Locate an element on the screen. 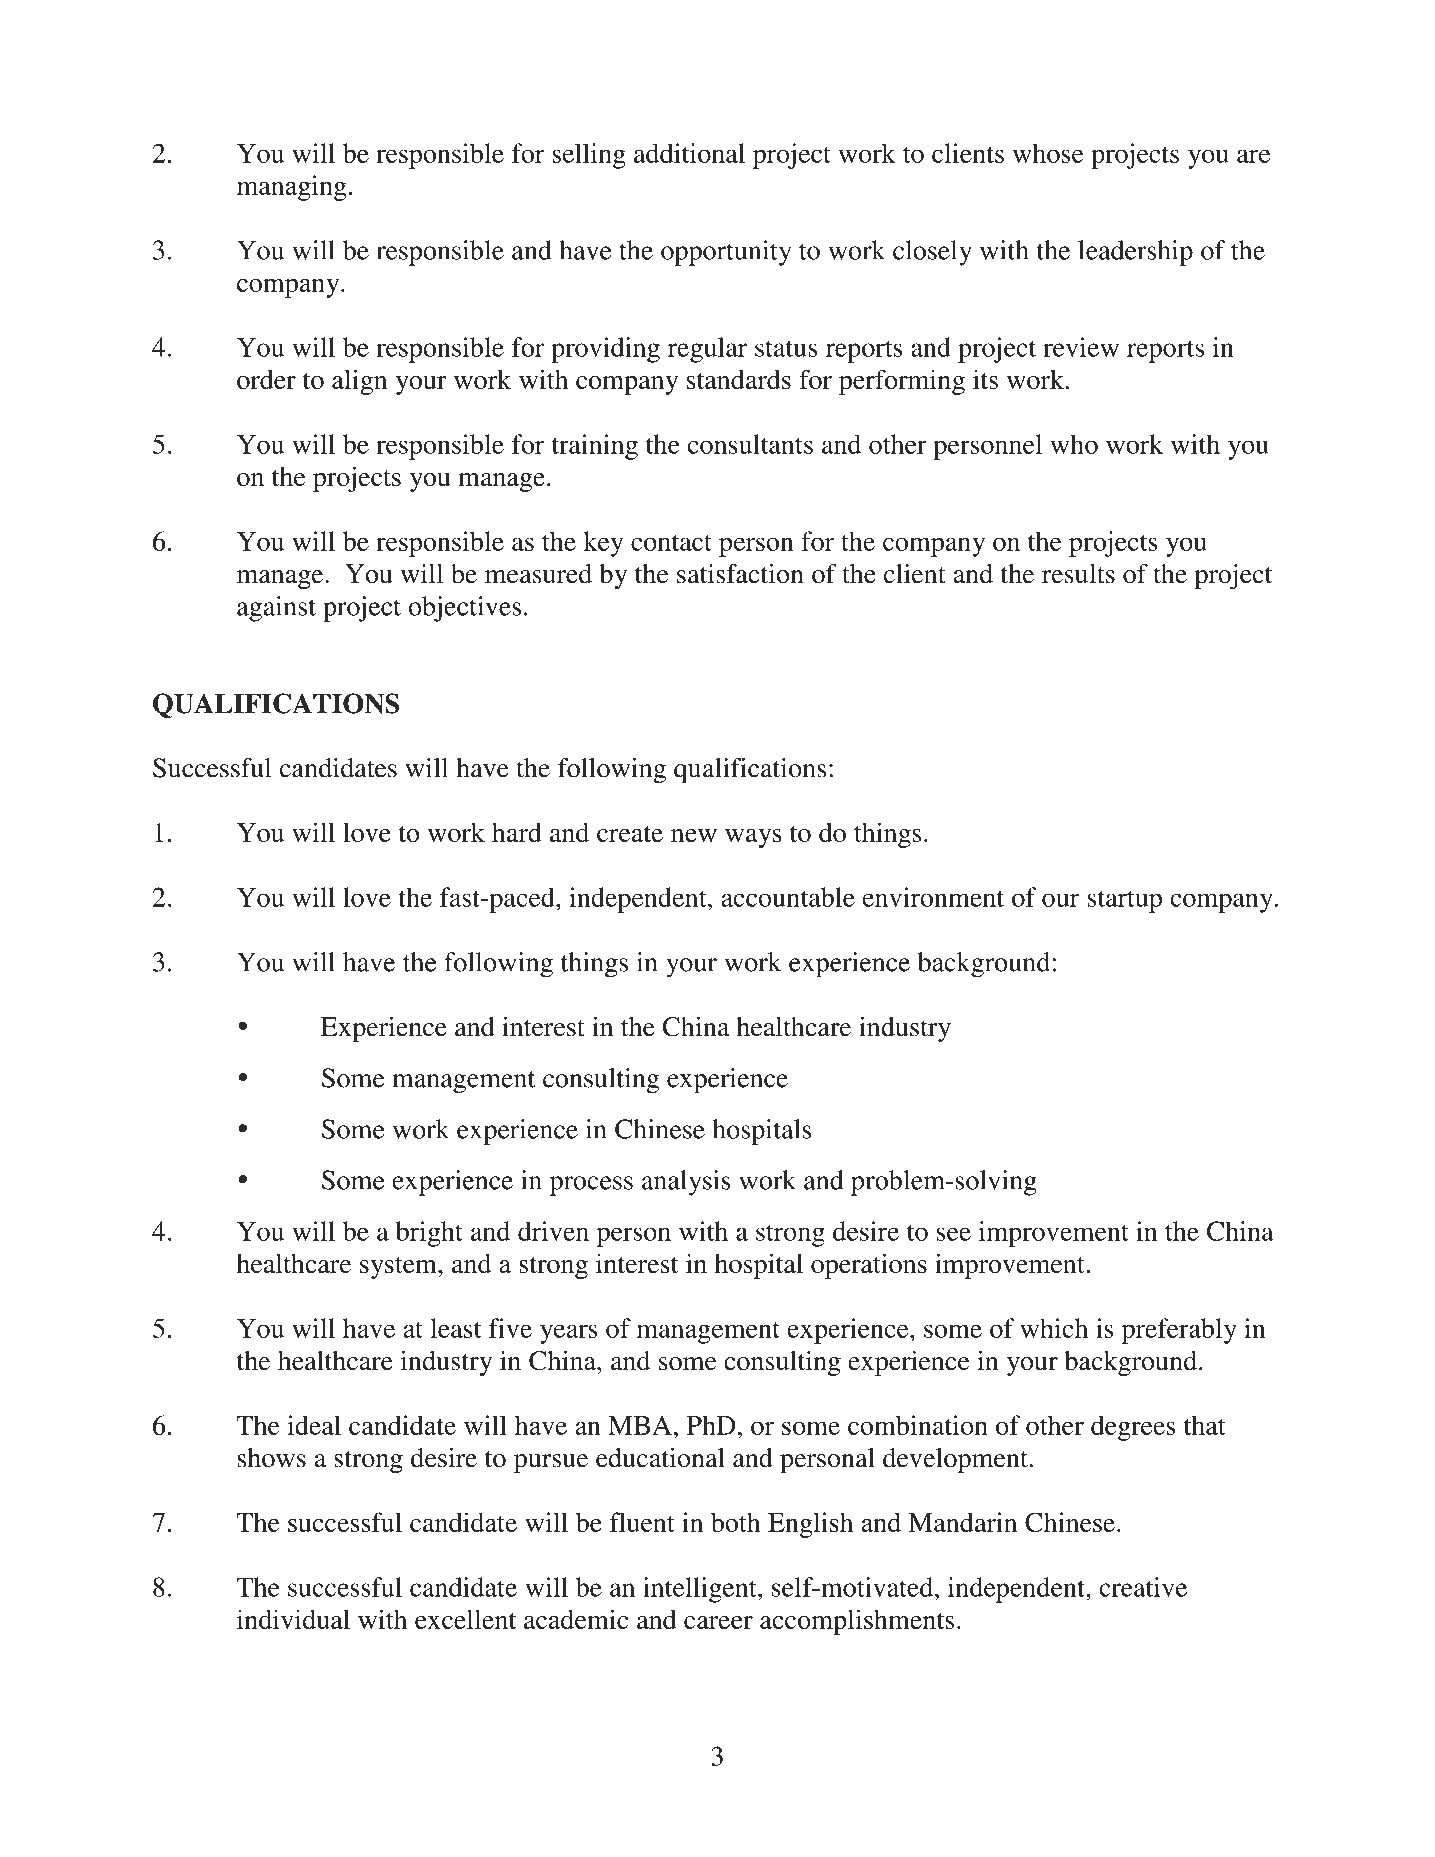  startup is located at coordinates (1125, 901).
